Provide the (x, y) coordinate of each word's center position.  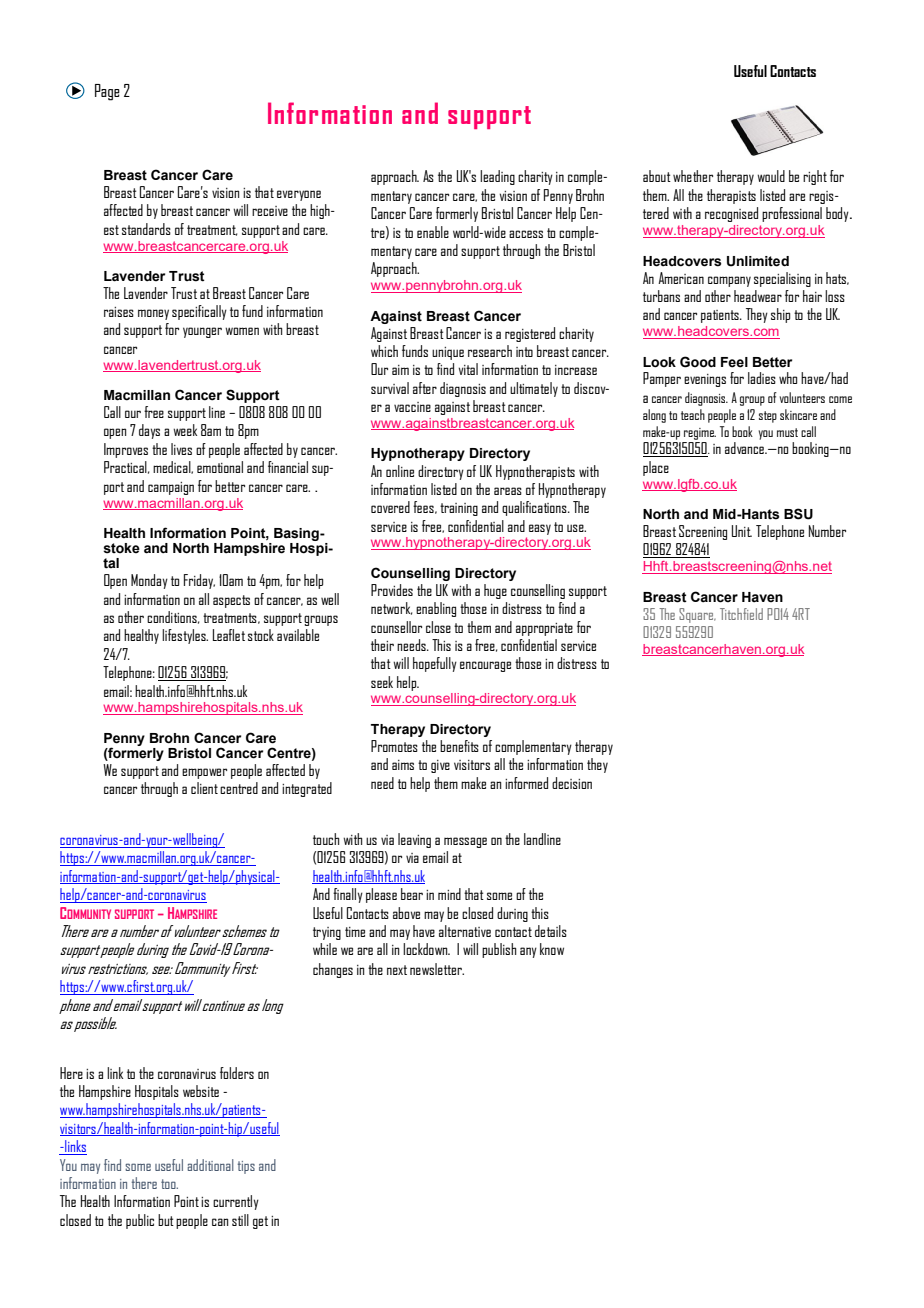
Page (107, 92)
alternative (465, 931)
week (185, 430)
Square (697, 615)
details (551, 931)
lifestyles (185, 636)
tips (246, 1167)
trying (327, 933)
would (771, 176)
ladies (762, 378)
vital (468, 369)
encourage (485, 666)
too (169, 1184)
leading (497, 177)
